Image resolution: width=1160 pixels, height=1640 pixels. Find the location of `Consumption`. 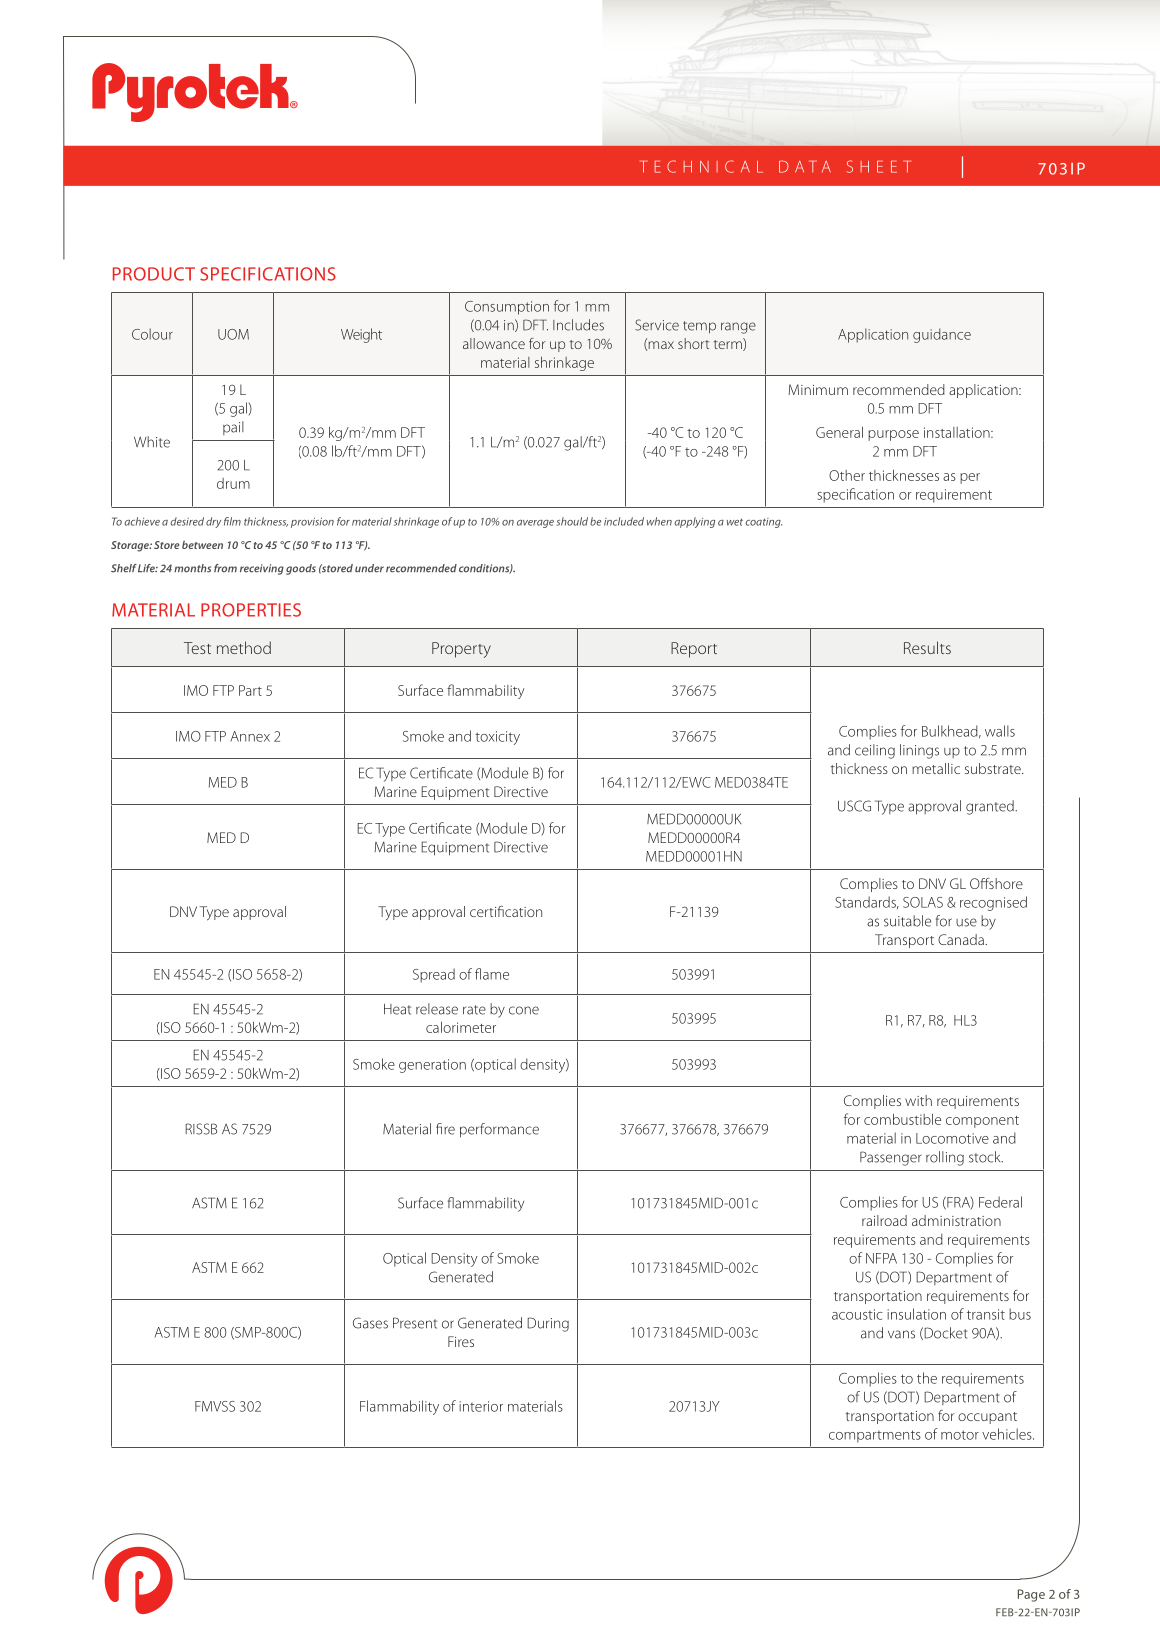

Consumption is located at coordinates (507, 308).
